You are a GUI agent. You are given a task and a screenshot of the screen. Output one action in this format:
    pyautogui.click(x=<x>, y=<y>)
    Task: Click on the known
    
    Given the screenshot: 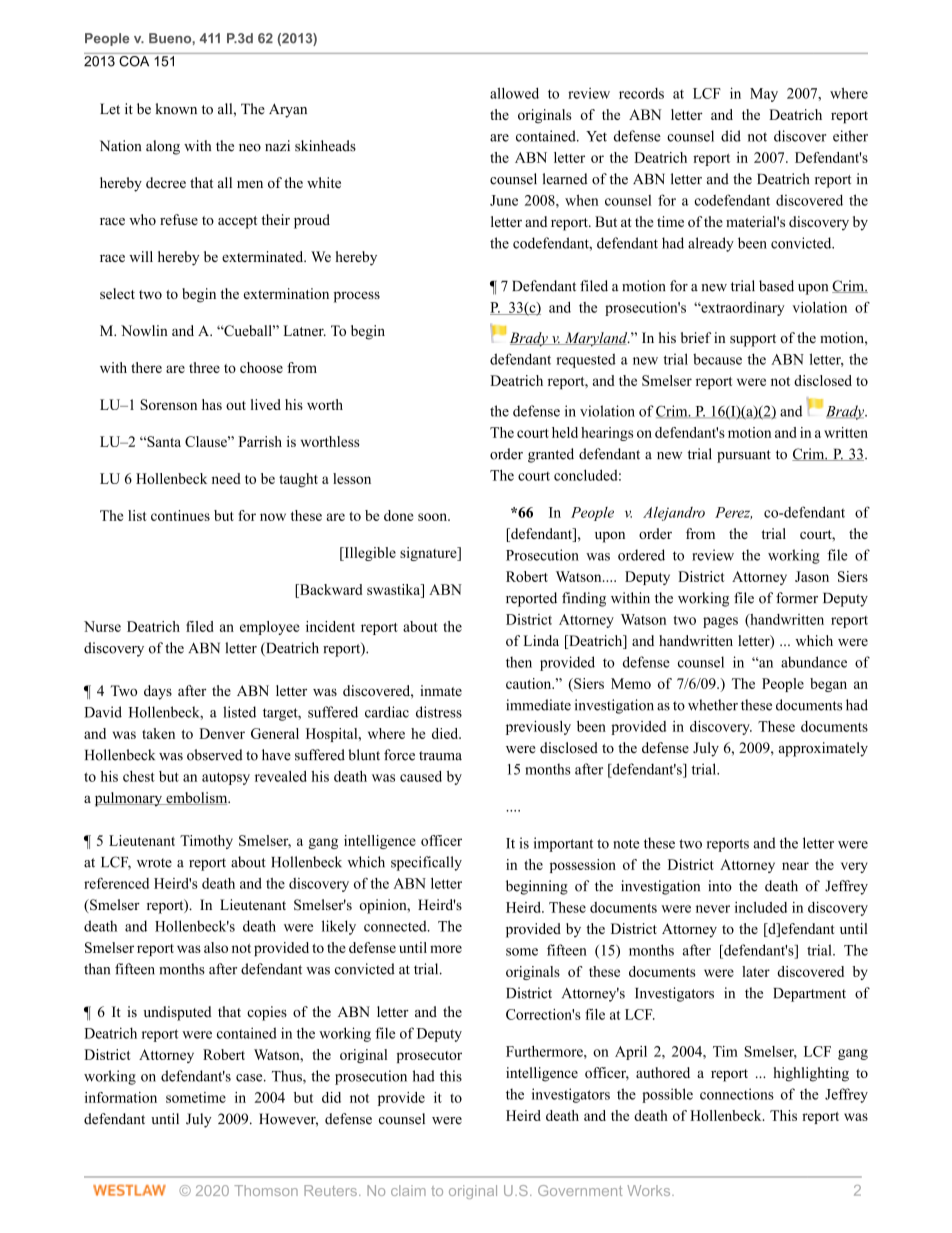 What is the action you would take?
    pyautogui.click(x=176, y=109)
